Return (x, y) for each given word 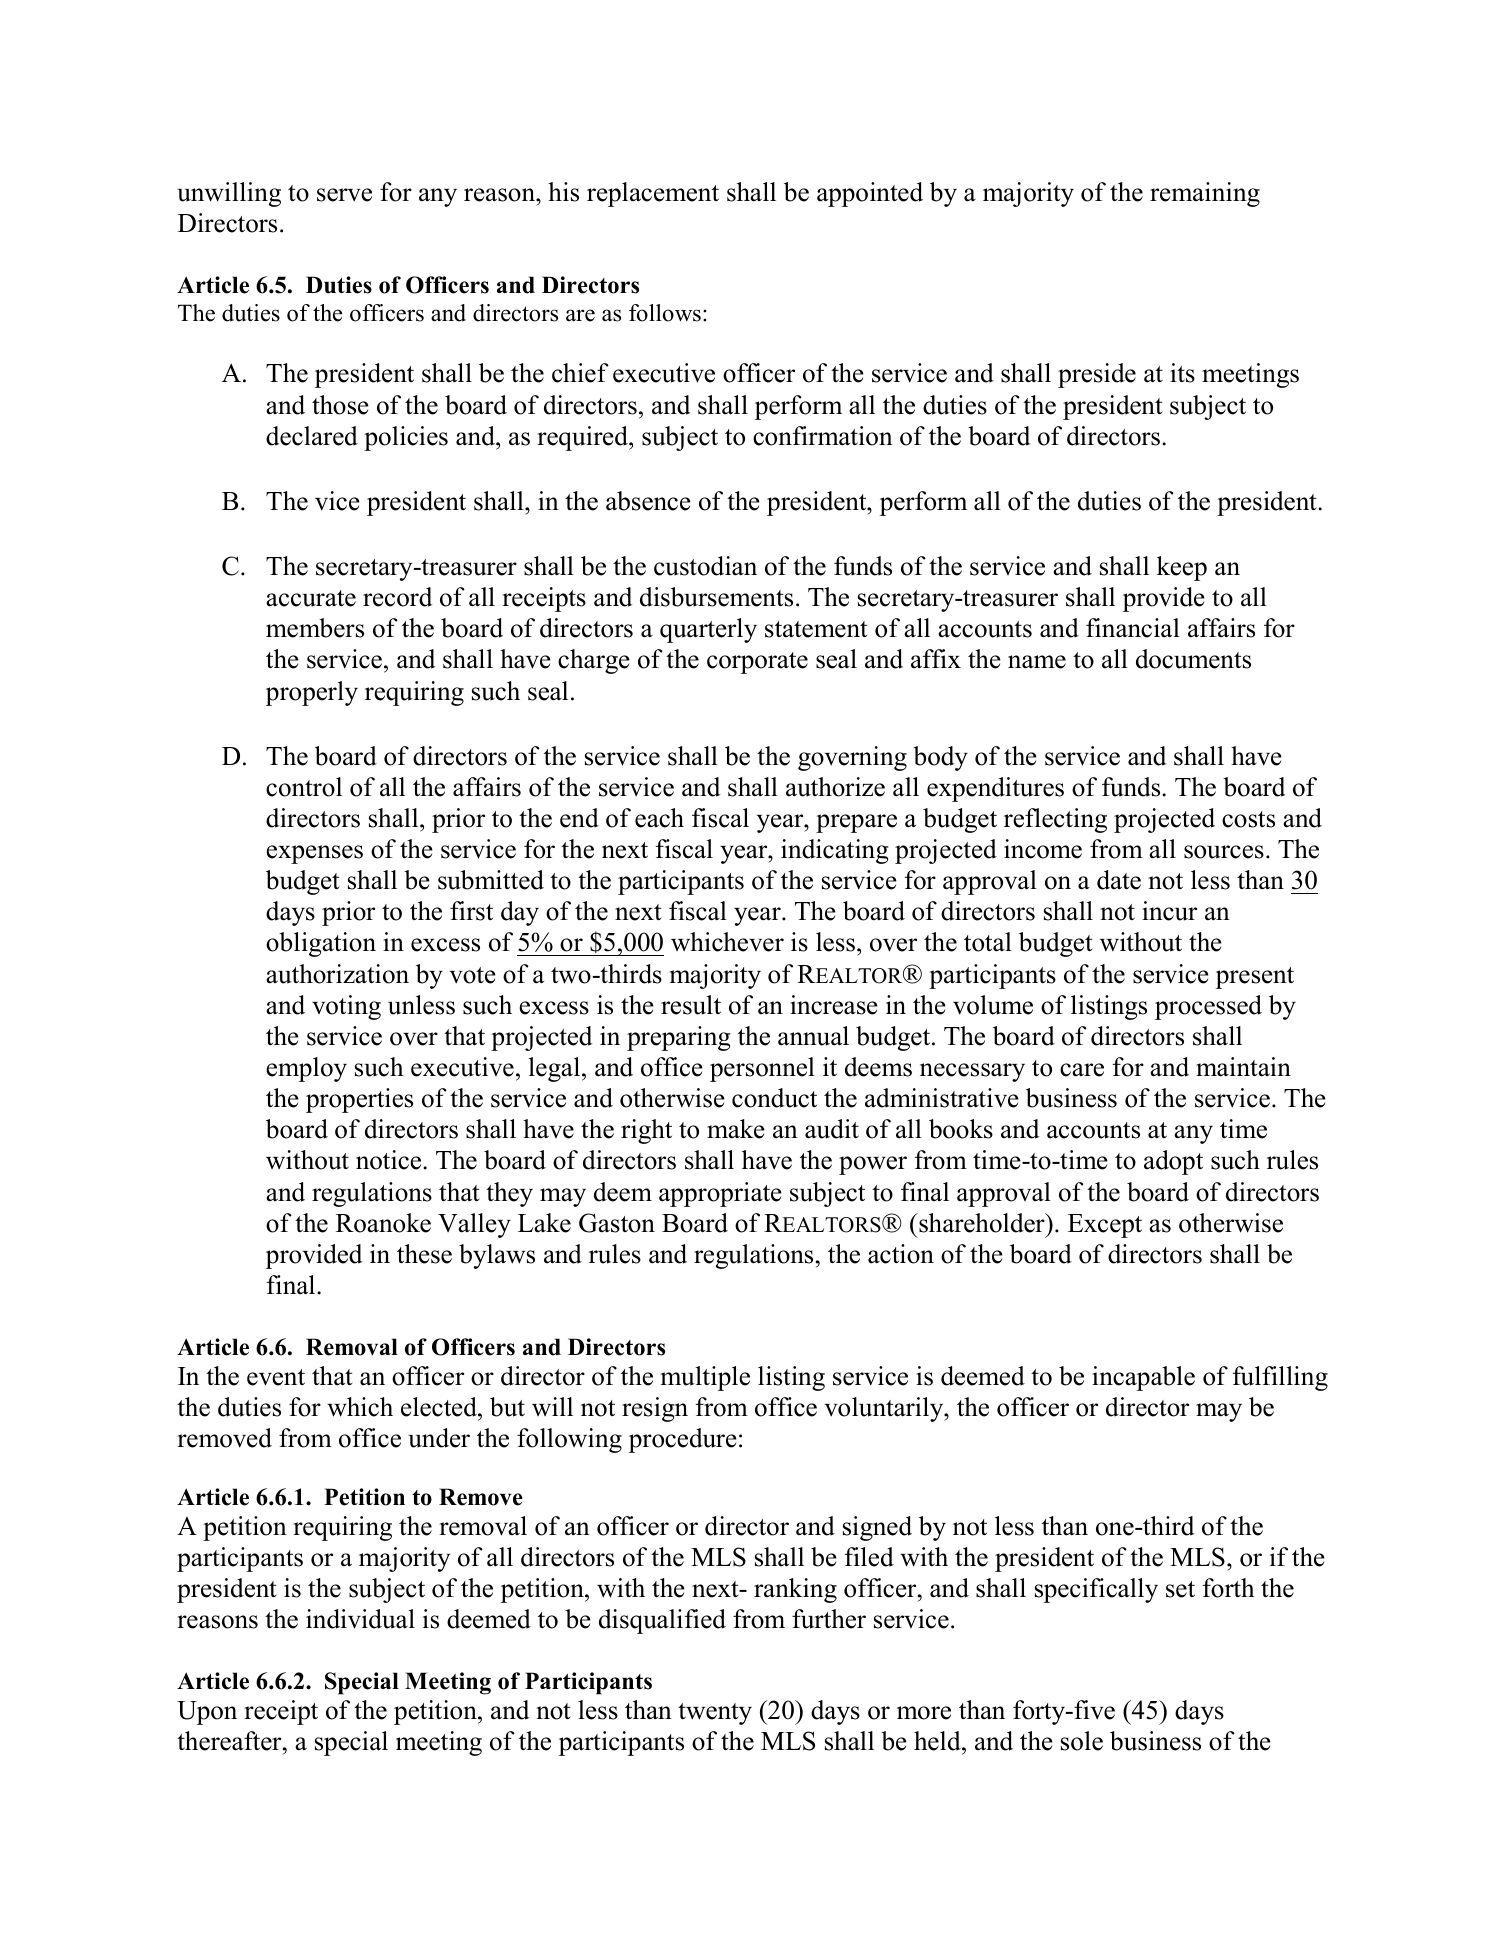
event (276, 1377)
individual (360, 1619)
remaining (1205, 194)
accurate (311, 598)
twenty (715, 1714)
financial (1133, 628)
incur (1169, 911)
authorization (337, 974)
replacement (653, 194)
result (691, 1005)
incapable (1143, 1378)
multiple (705, 1378)
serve (344, 195)
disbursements (716, 597)
